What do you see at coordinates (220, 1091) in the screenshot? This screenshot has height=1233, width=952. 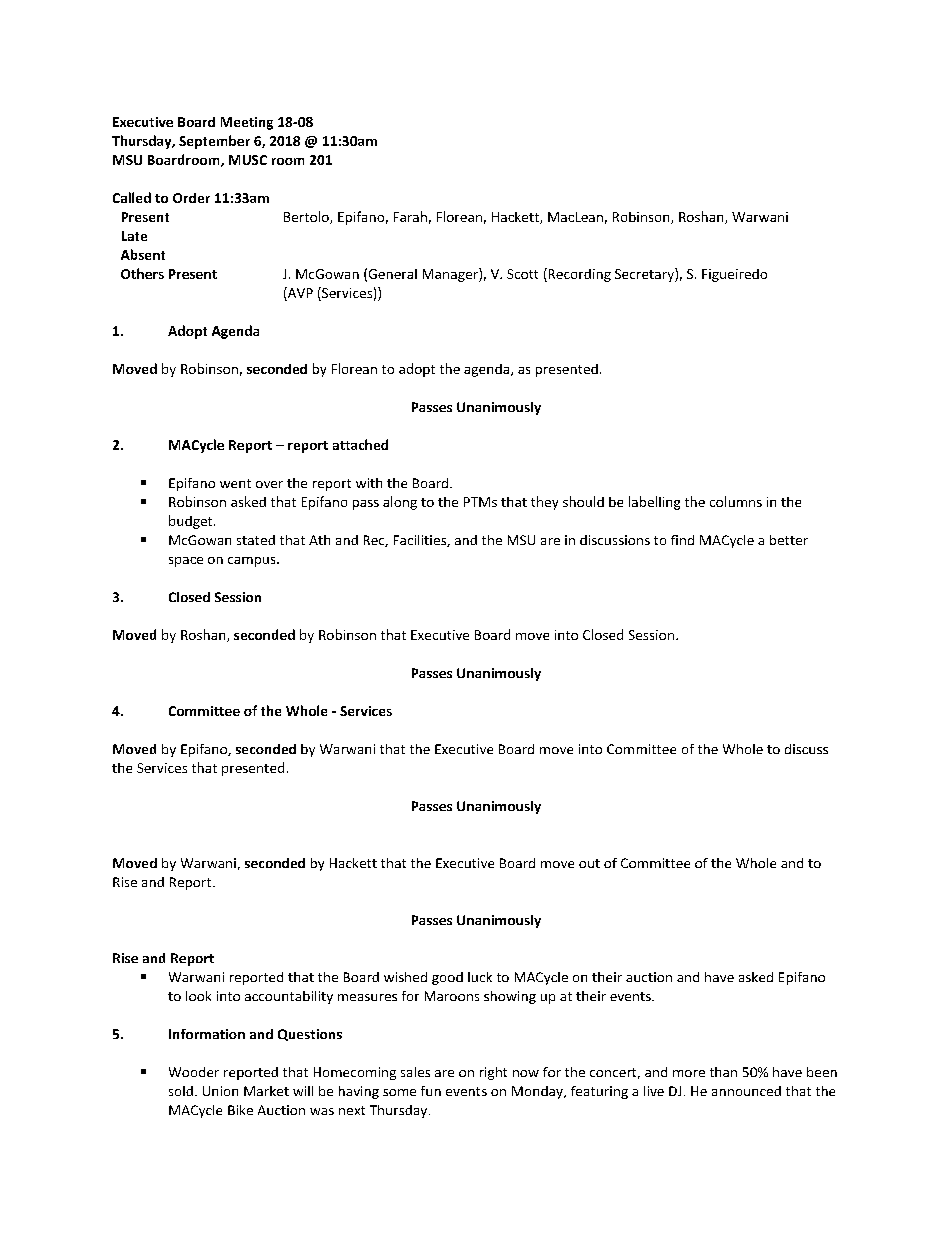 I see `Union` at bounding box center [220, 1091].
